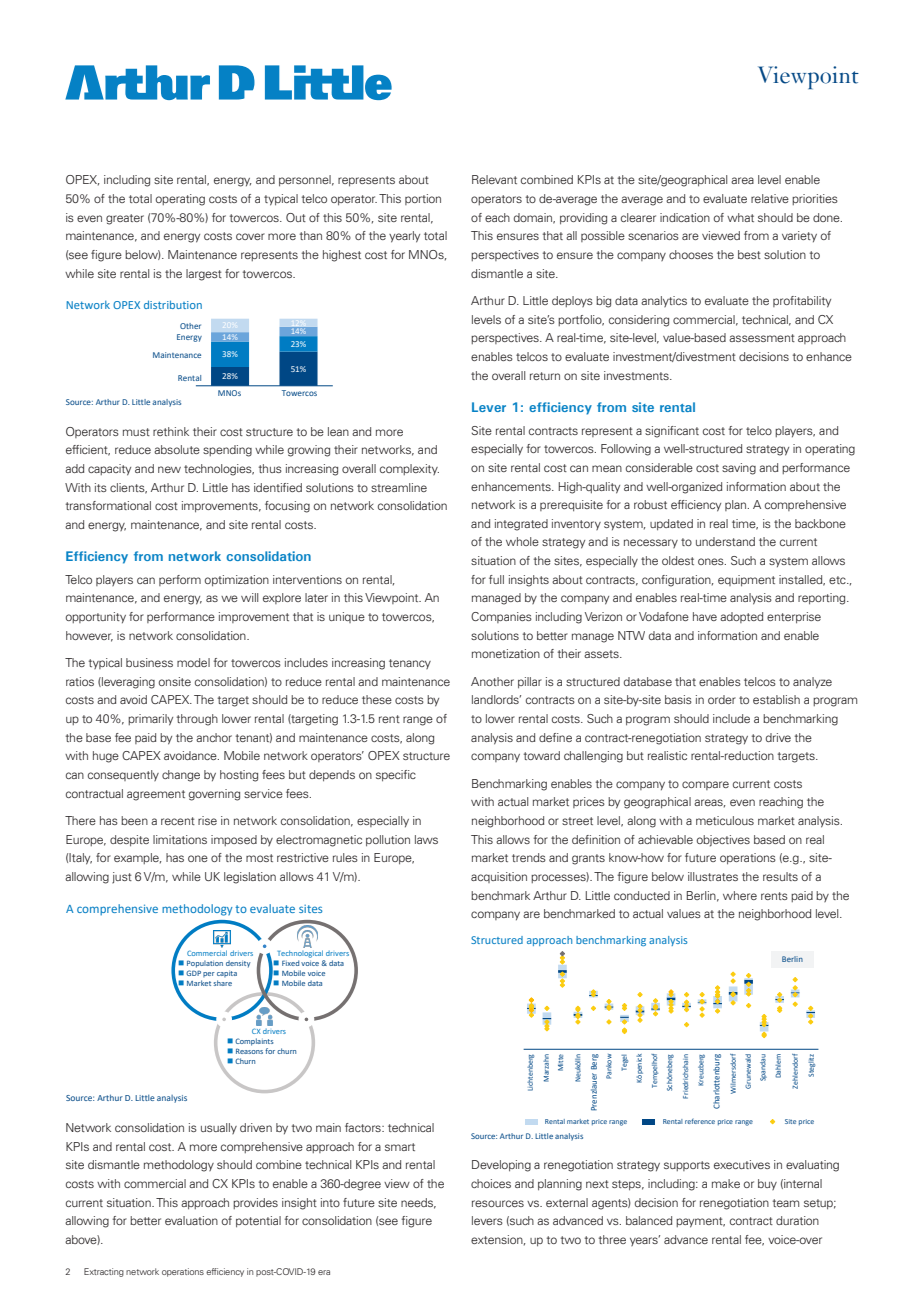 The width and height of the screenshot is (924, 1308). Describe the element at coordinates (377, 699) in the screenshot. I see `these` at that location.
